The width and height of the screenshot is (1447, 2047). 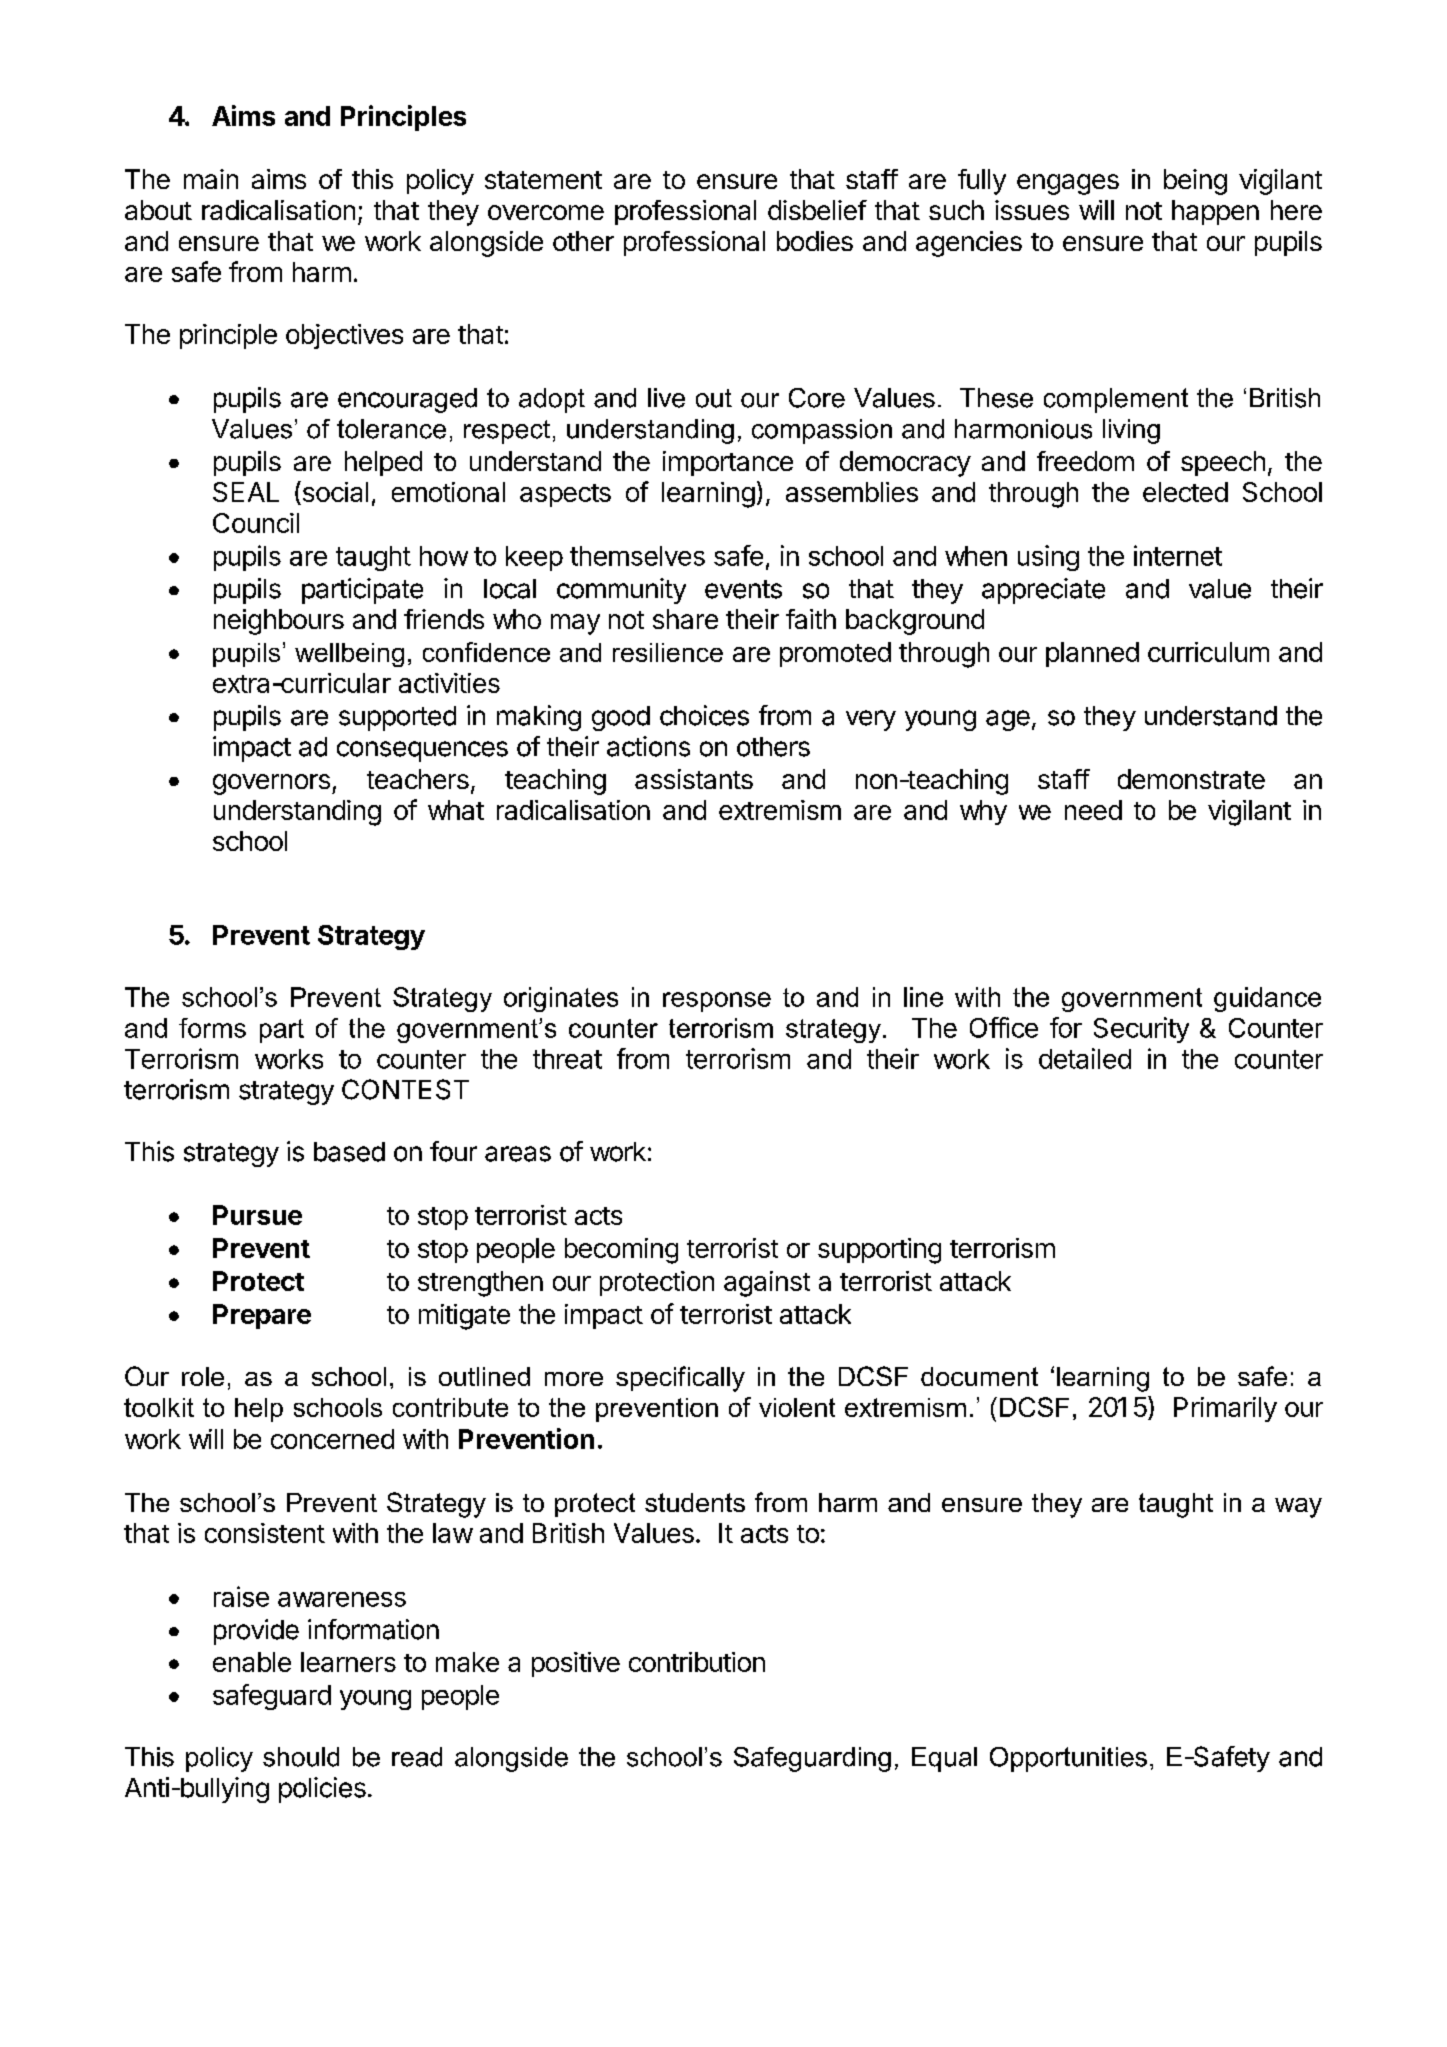 What do you see at coordinates (279, 622) in the screenshot?
I see `neighbours` at bounding box center [279, 622].
